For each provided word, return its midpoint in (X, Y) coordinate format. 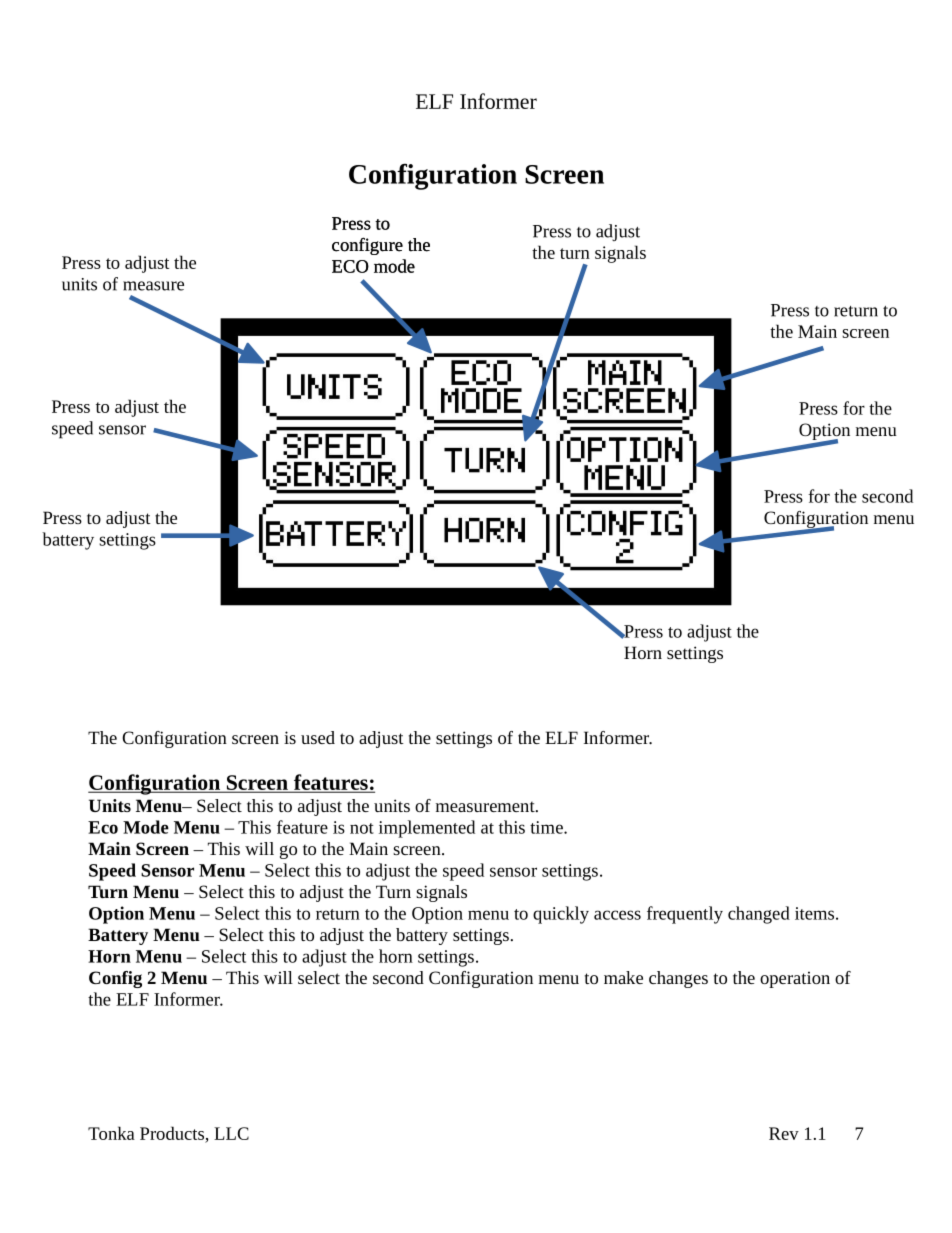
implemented (427, 829)
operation (795, 979)
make (623, 977)
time (547, 827)
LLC (231, 1133)
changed (759, 915)
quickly (561, 915)
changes (678, 979)
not (362, 828)
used (318, 737)
